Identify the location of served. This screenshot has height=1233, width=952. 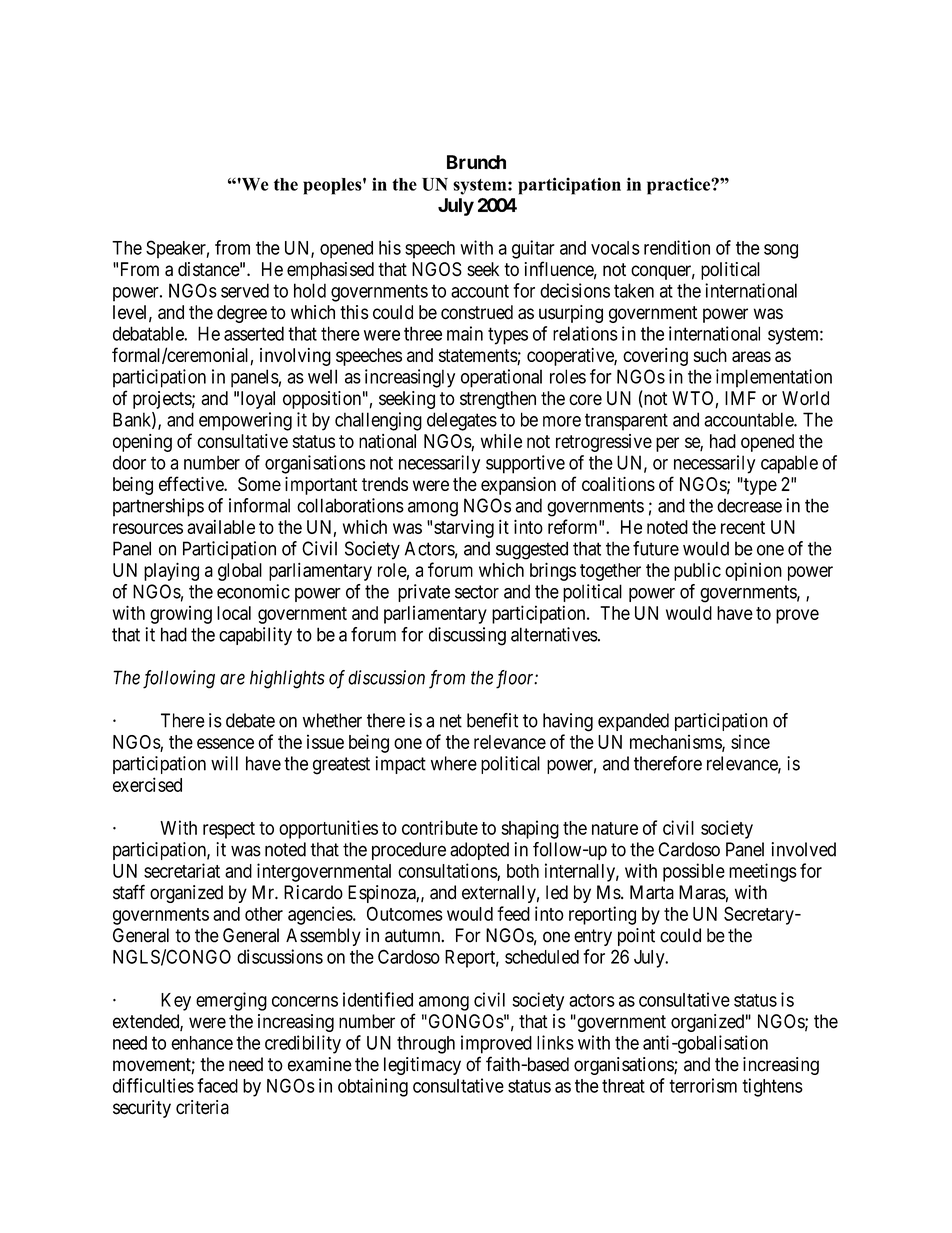
(245, 290).
